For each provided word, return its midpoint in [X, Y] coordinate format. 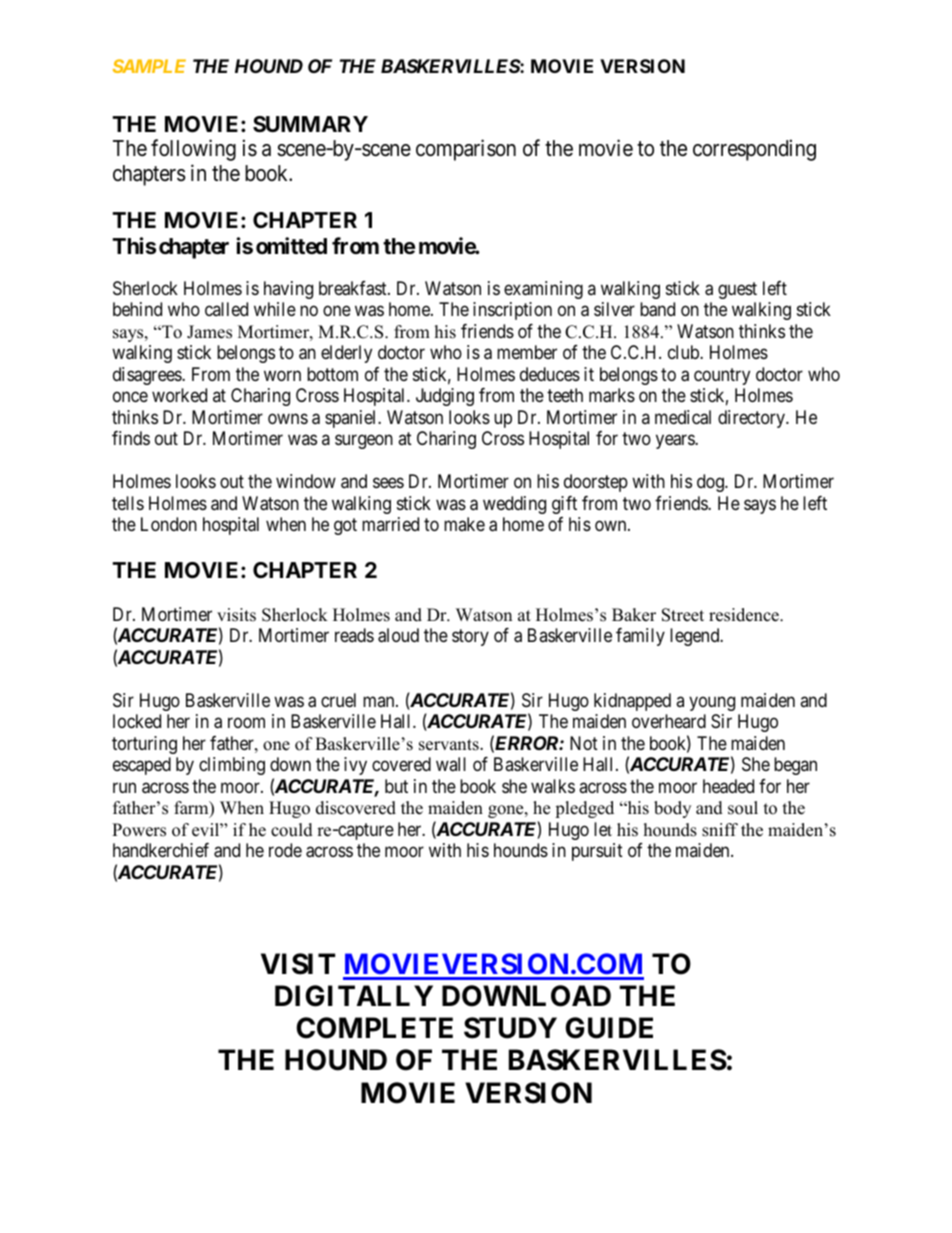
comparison [466, 150]
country [722, 376]
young [712, 703]
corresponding [754, 150]
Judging [445, 397]
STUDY [510, 1028]
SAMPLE [149, 66]
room [246, 723]
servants [450, 745]
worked [179, 395]
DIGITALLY [354, 996]
